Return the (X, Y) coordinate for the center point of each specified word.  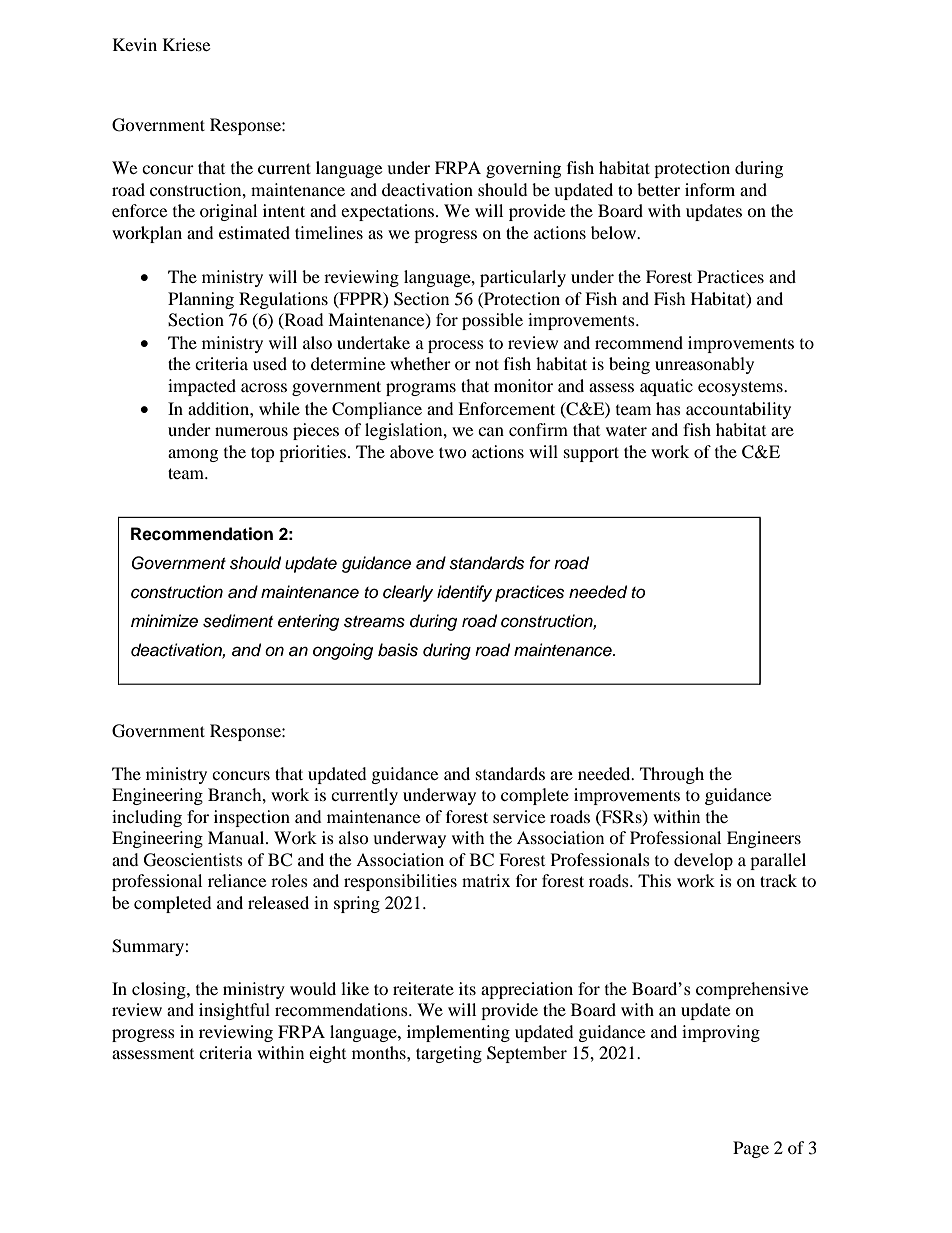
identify (464, 593)
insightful (234, 1011)
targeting (449, 1054)
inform (710, 189)
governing (523, 169)
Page (751, 1149)
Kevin (135, 44)
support (591, 454)
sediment (238, 621)
